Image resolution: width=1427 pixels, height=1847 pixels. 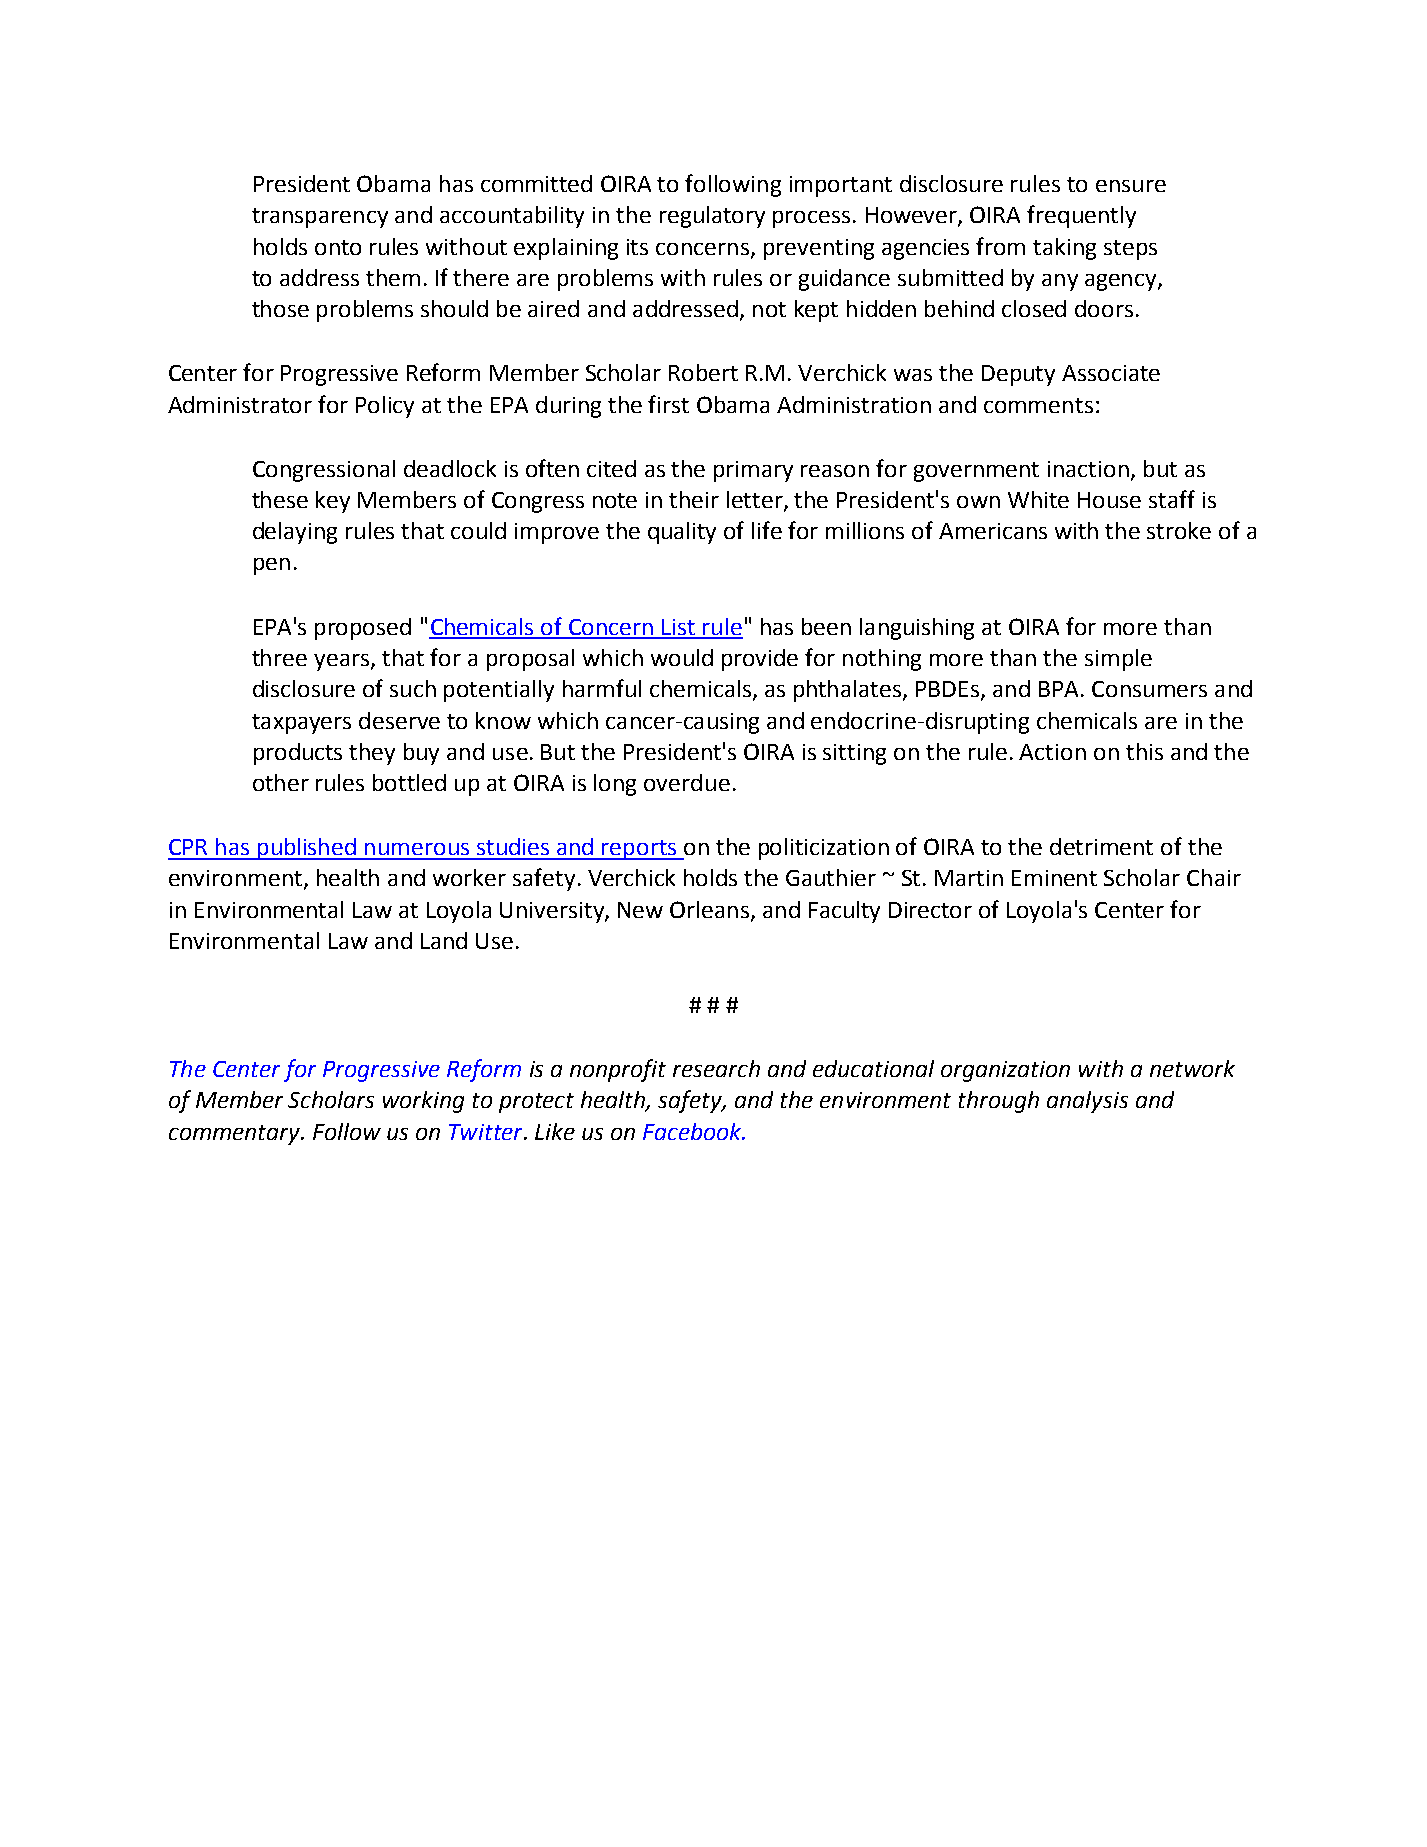 I want to click on transparency, so click(x=320, y=218).
